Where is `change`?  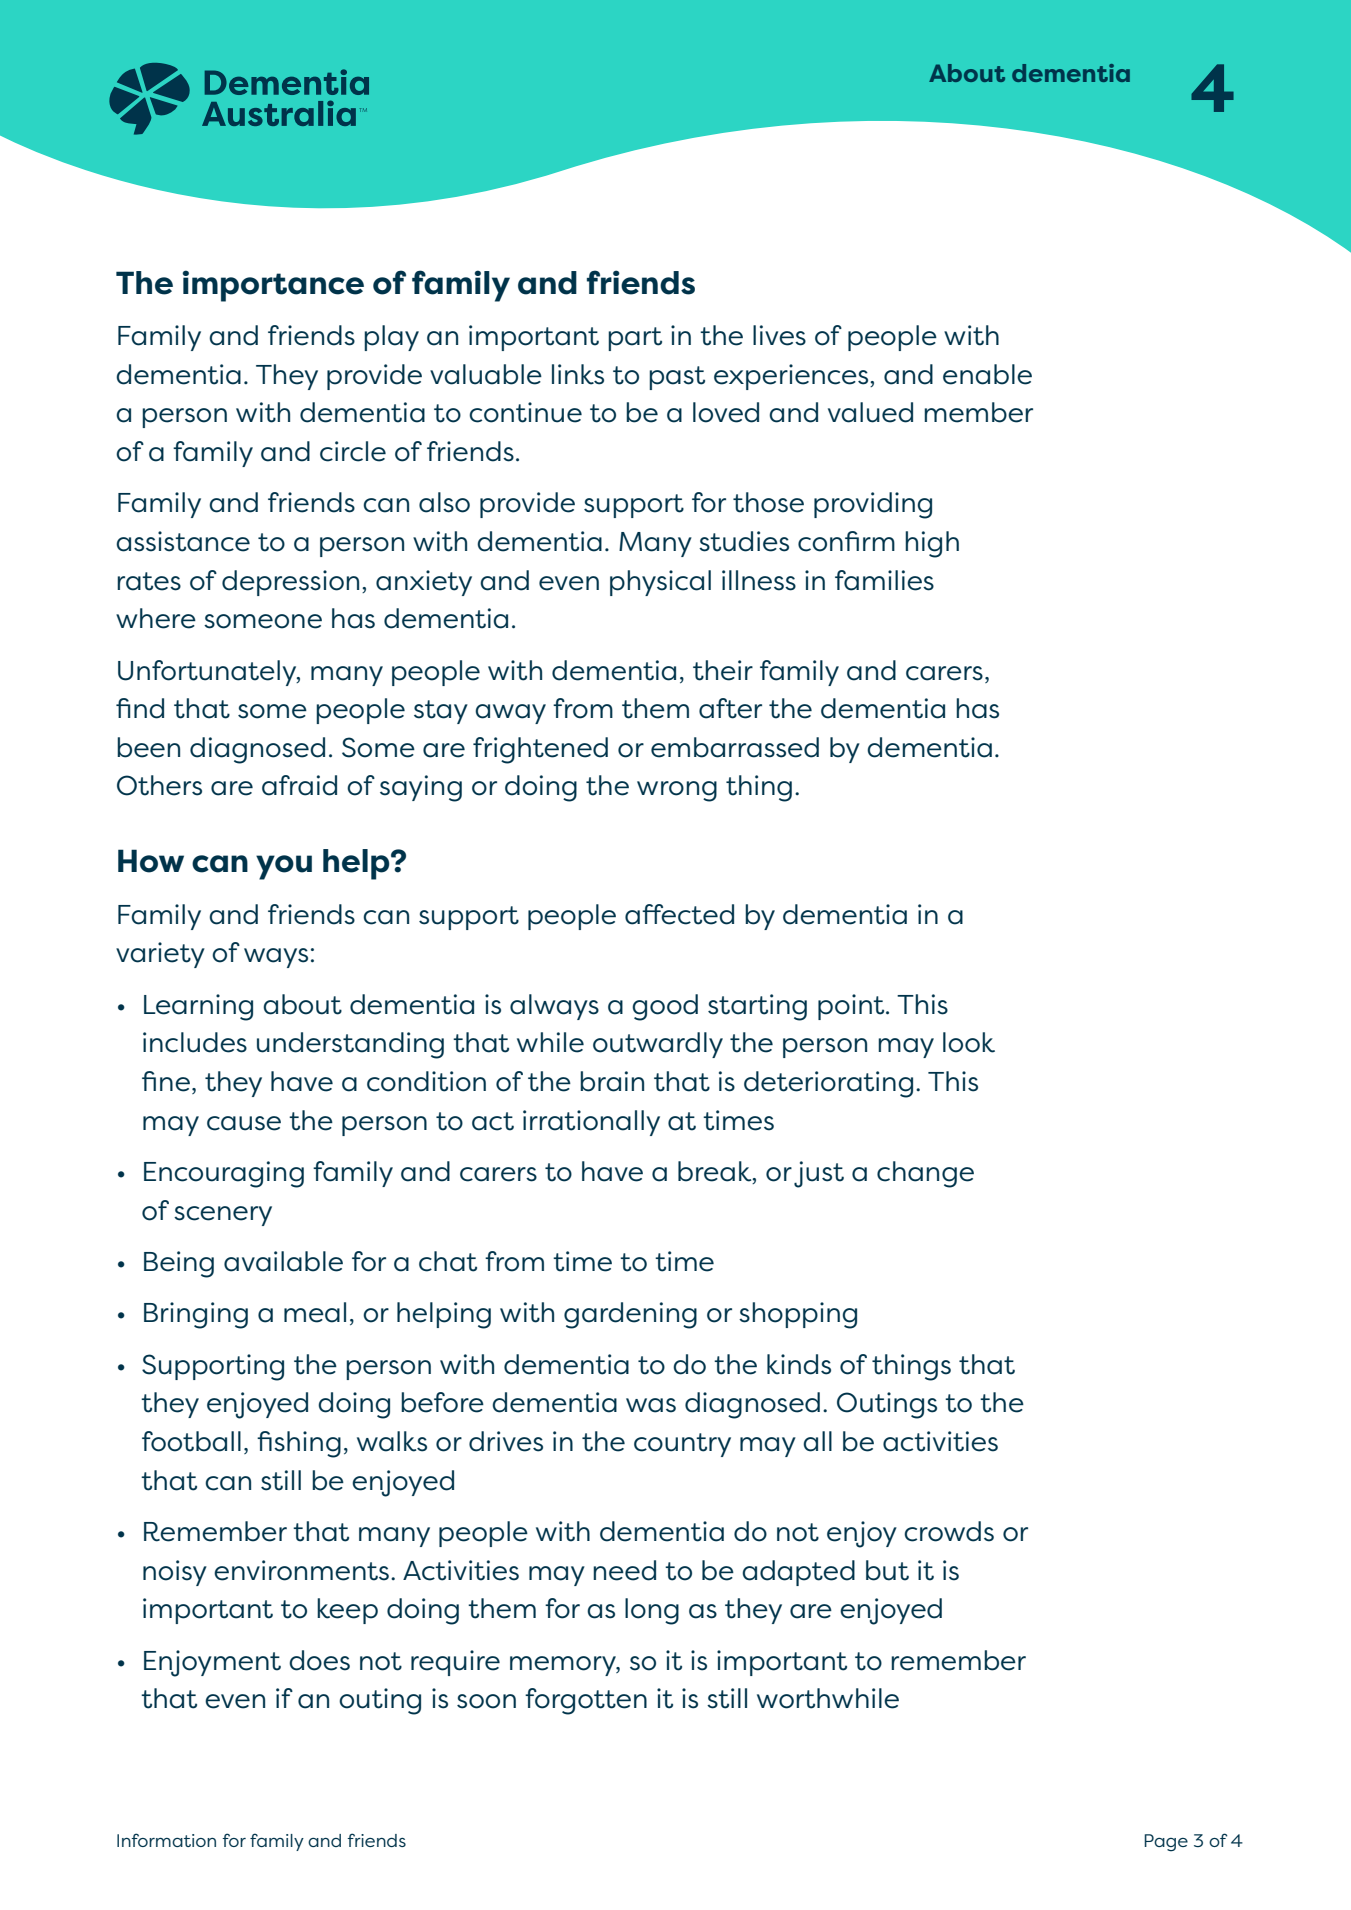 change is located at coordinates (925, 1174).
